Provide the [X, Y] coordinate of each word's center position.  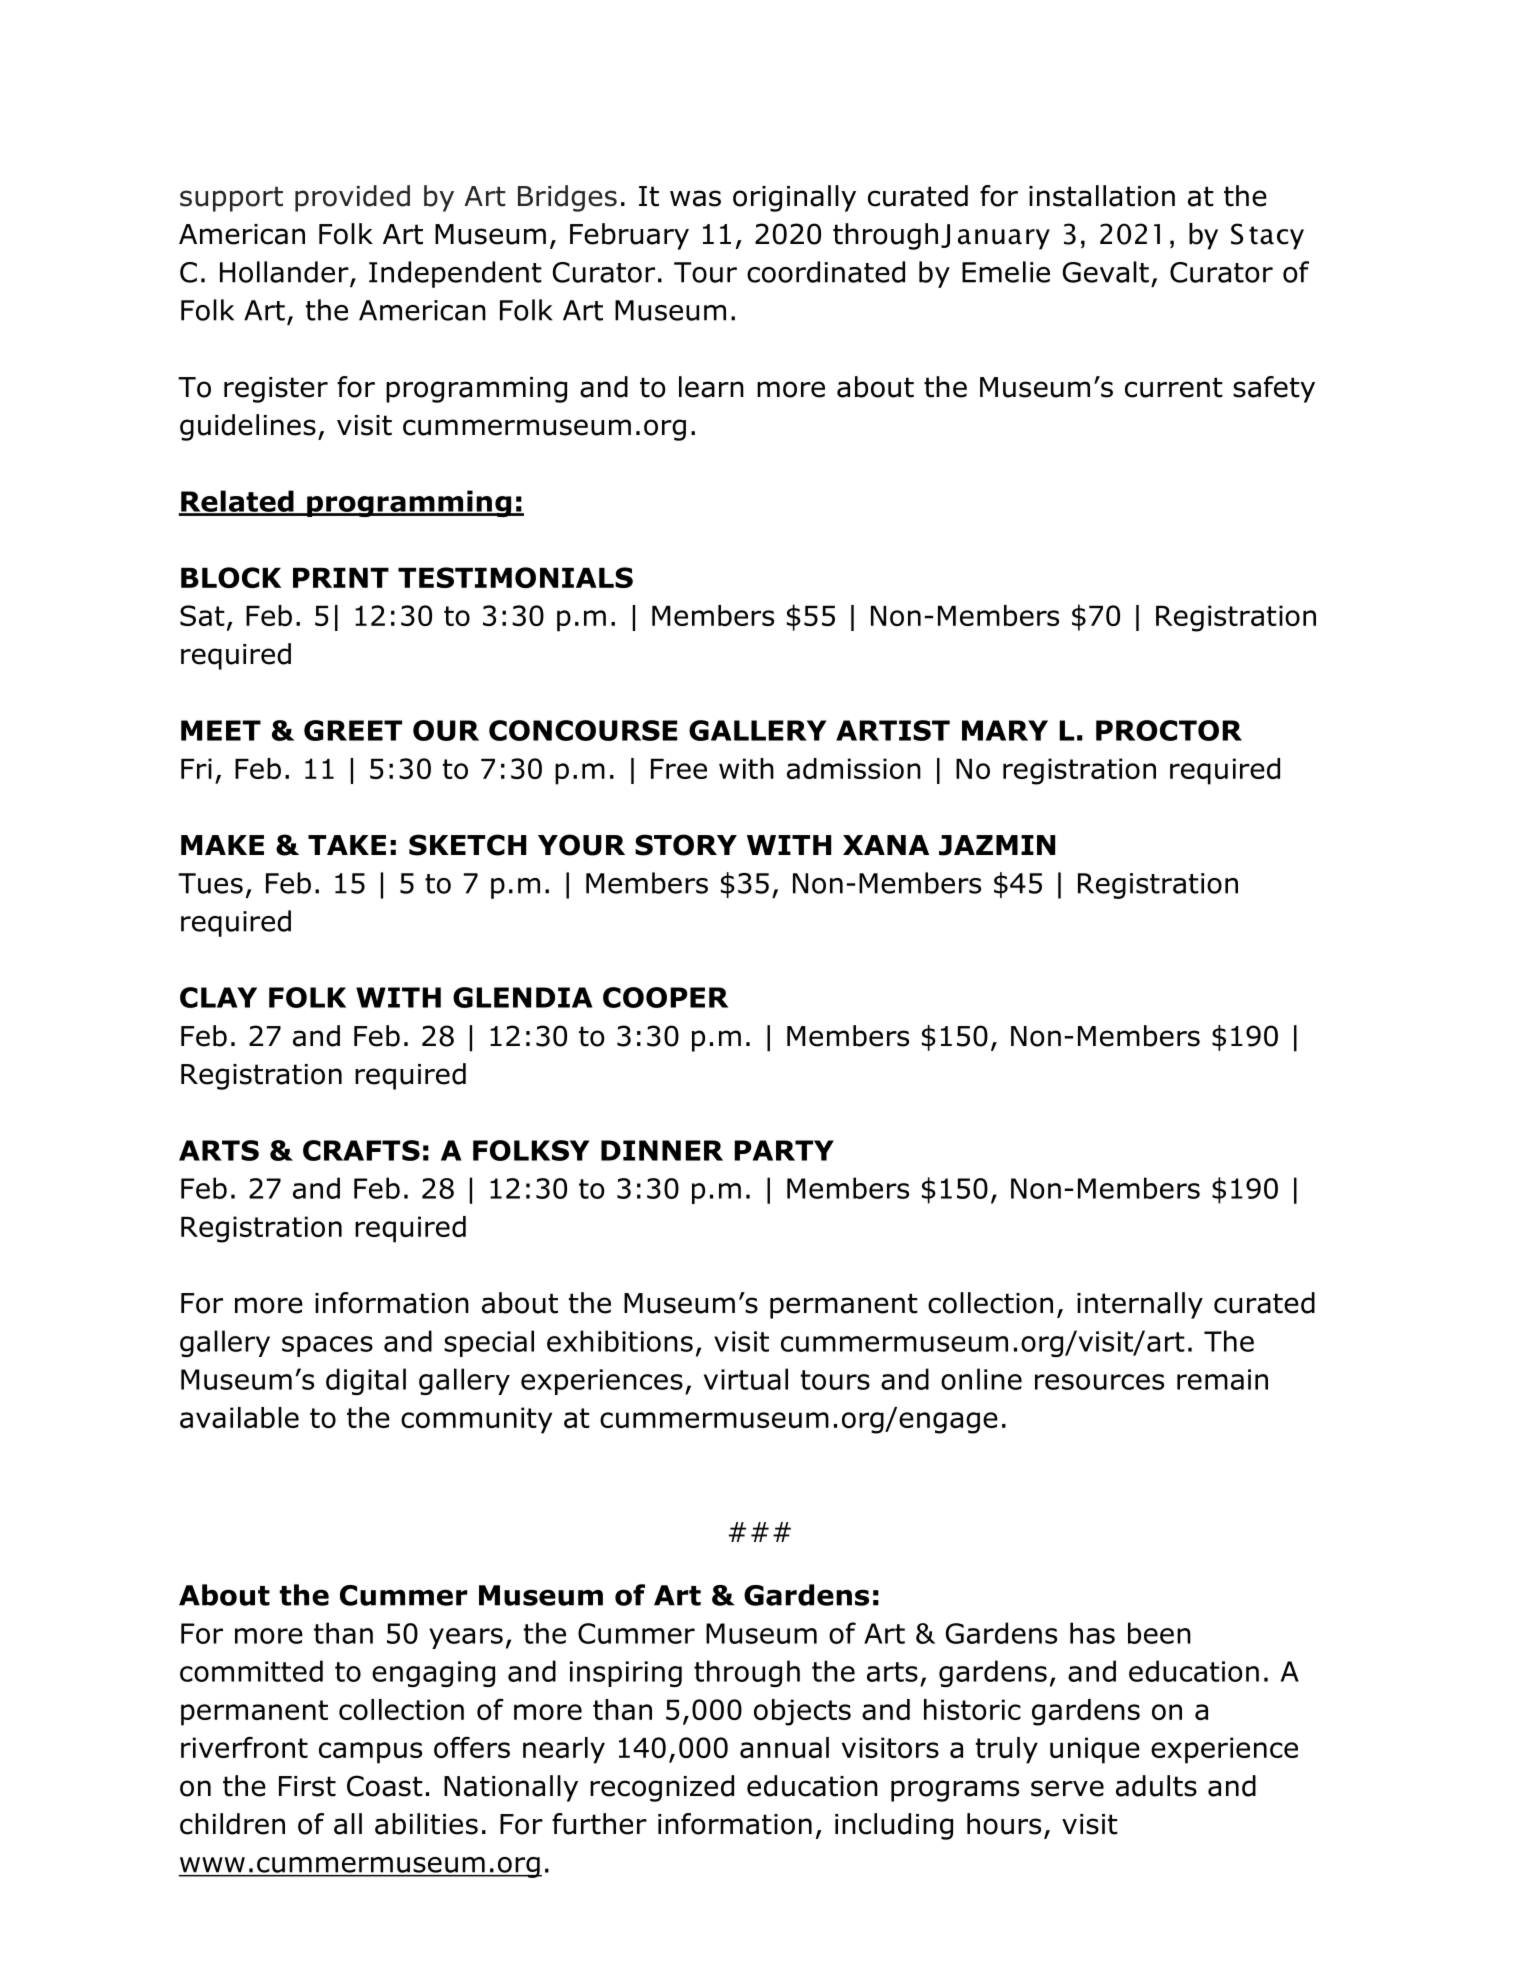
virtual [746, 1379]
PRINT [341, 578]
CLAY [218, 997]
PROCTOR [1169, 730]
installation [1102, 196]
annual [784, 1747]
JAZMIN [997, 845]
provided [352, 198]
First [307, 1786]
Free [679, 769]
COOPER [665, 997]
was [695, 198]
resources [1099, 1382]
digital [366, 1381]
